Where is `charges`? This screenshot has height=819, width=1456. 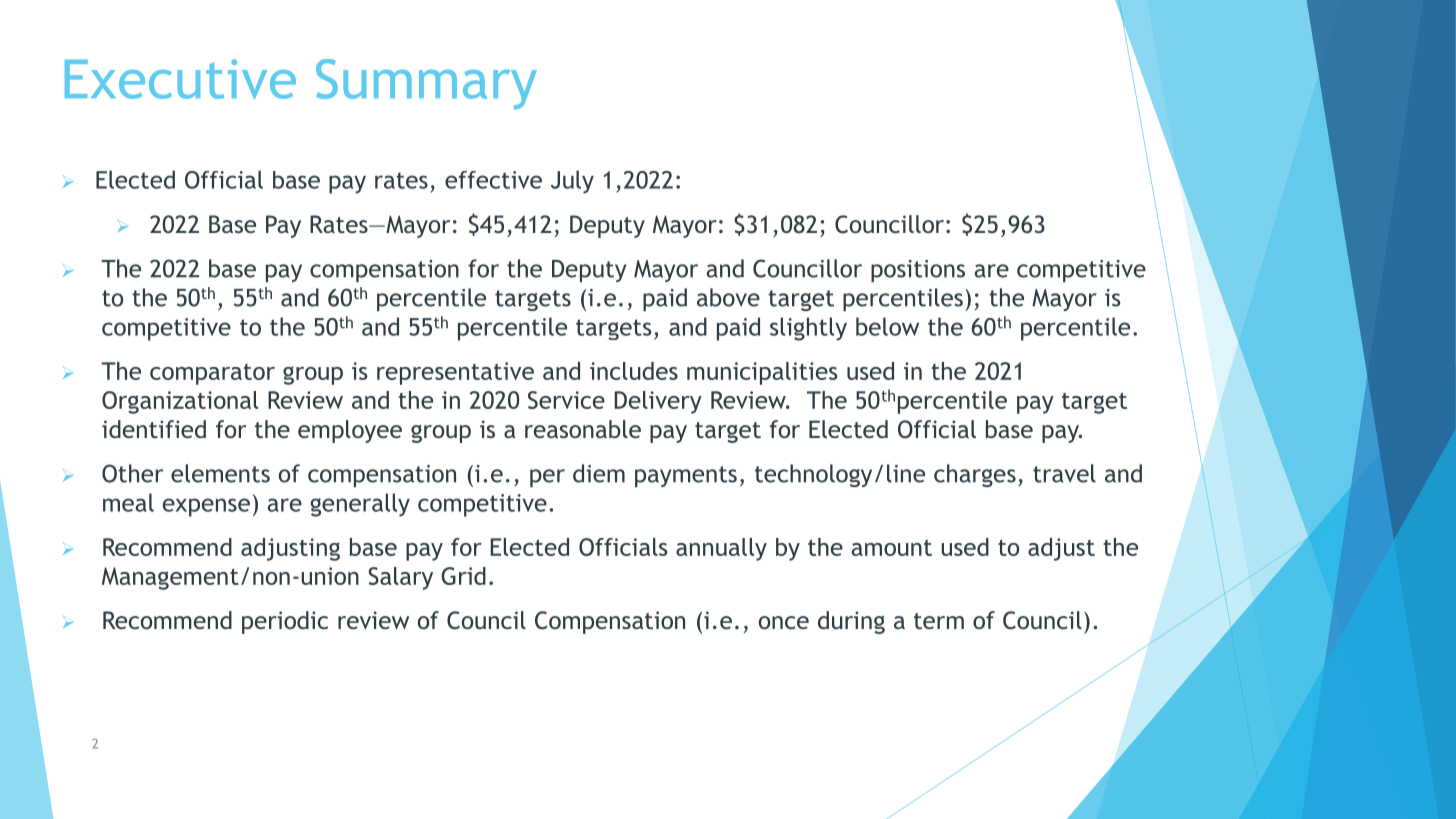
charges is located at coordinates (975, 475).
